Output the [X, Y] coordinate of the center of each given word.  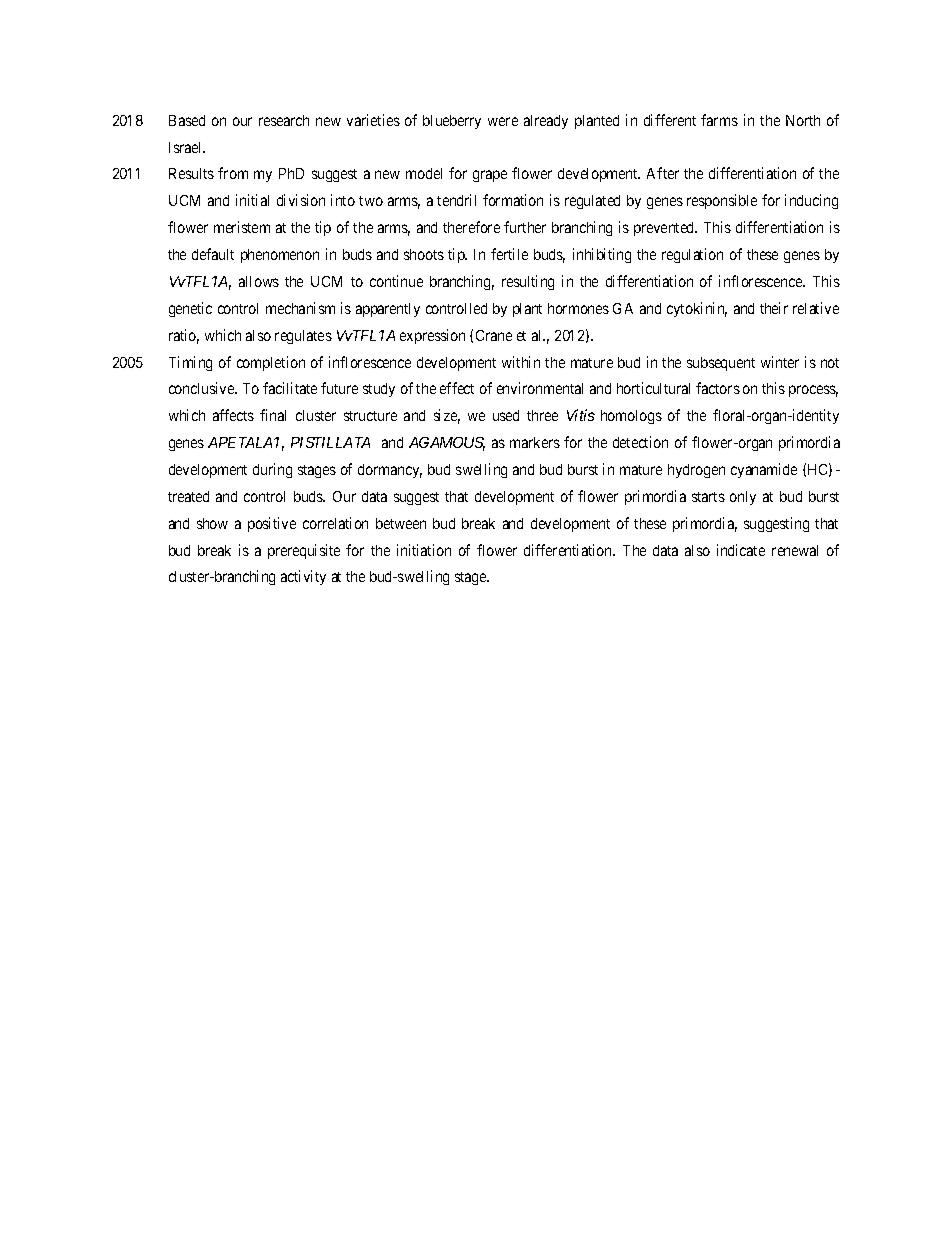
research [284, 120]
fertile [509, 254]
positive [272, 524]
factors [718, 388]
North [803, 120]
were [503, 121]
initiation [424, 550]
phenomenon [280, 256]
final [273, 415]
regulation [692, 255]
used [506, 415]
